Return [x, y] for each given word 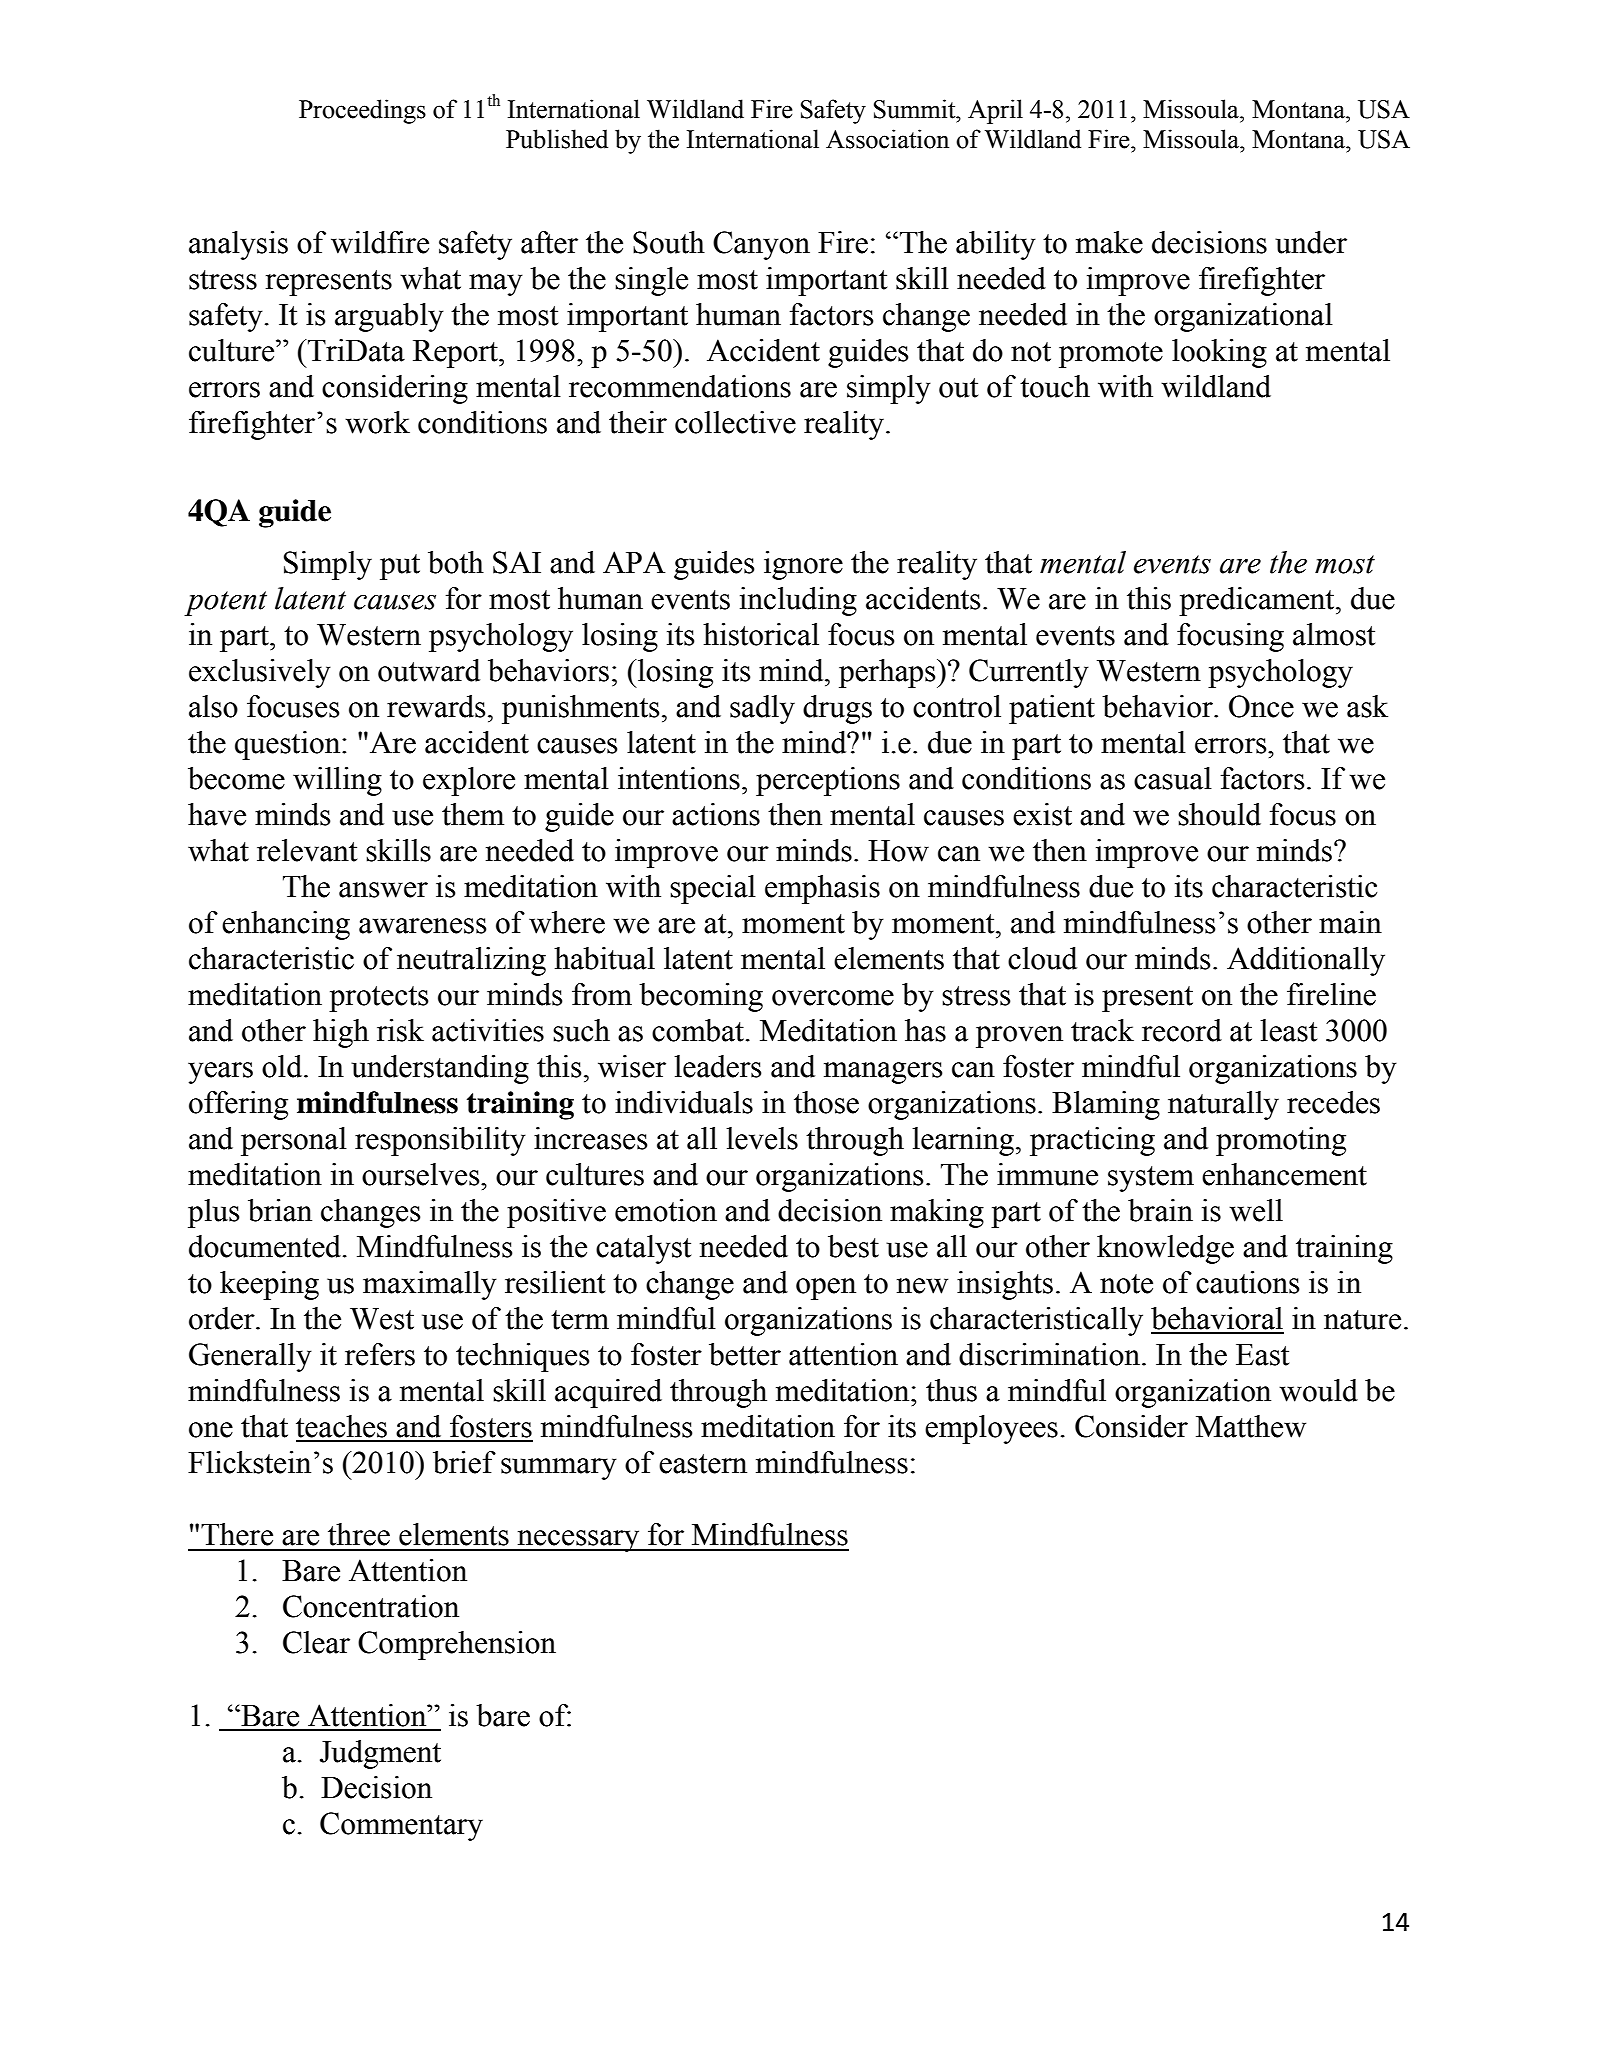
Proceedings [362, 111]
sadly [762, 709]
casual [1173, 778]
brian [280, 1210]
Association [887, 139]
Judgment [380, 1754]
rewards [436, 706]
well [1256, 1210]
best [853, 1246]
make [1109, 242]
